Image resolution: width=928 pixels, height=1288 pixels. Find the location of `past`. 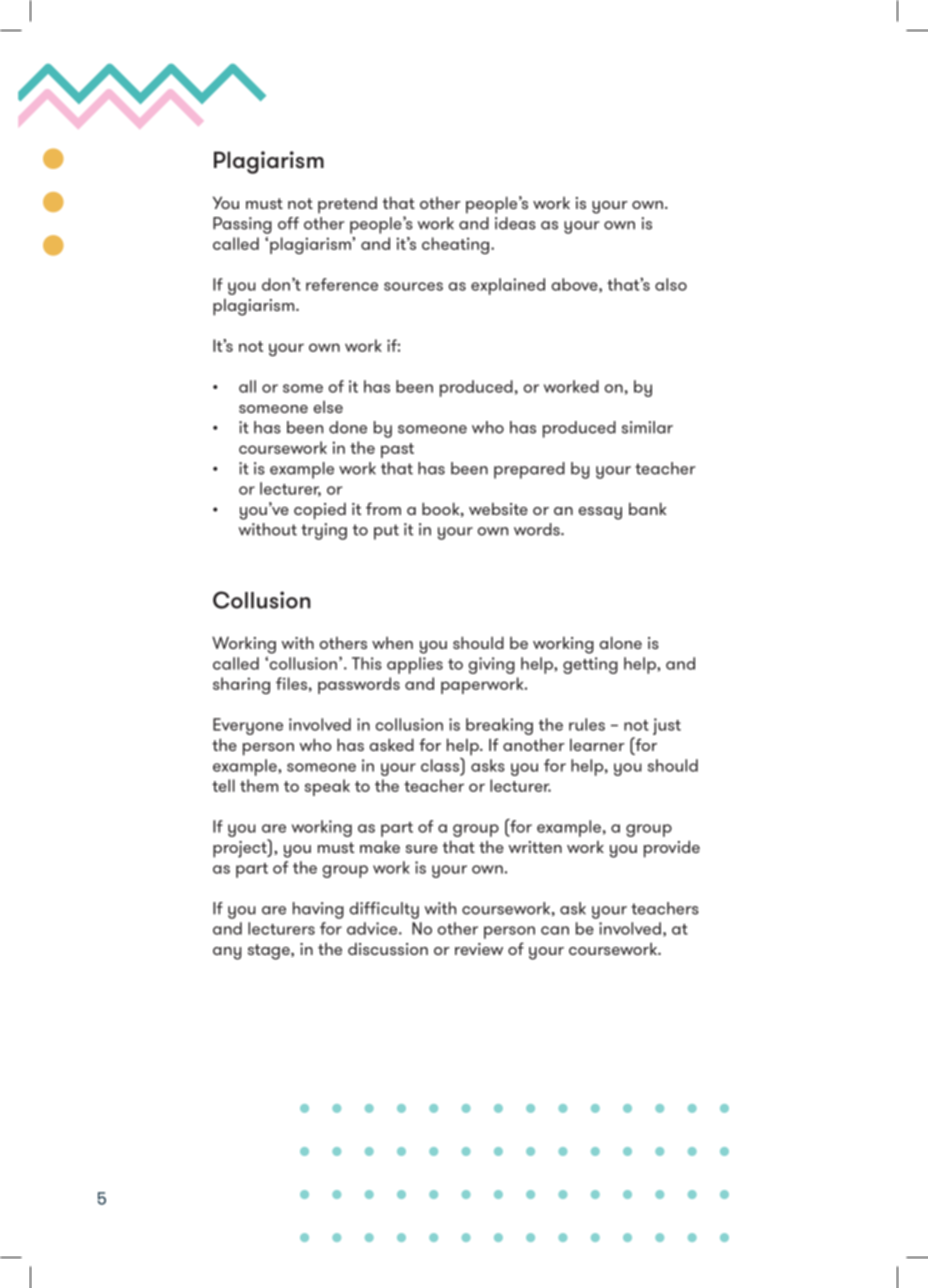

past is located at coordinates (397, 450).
